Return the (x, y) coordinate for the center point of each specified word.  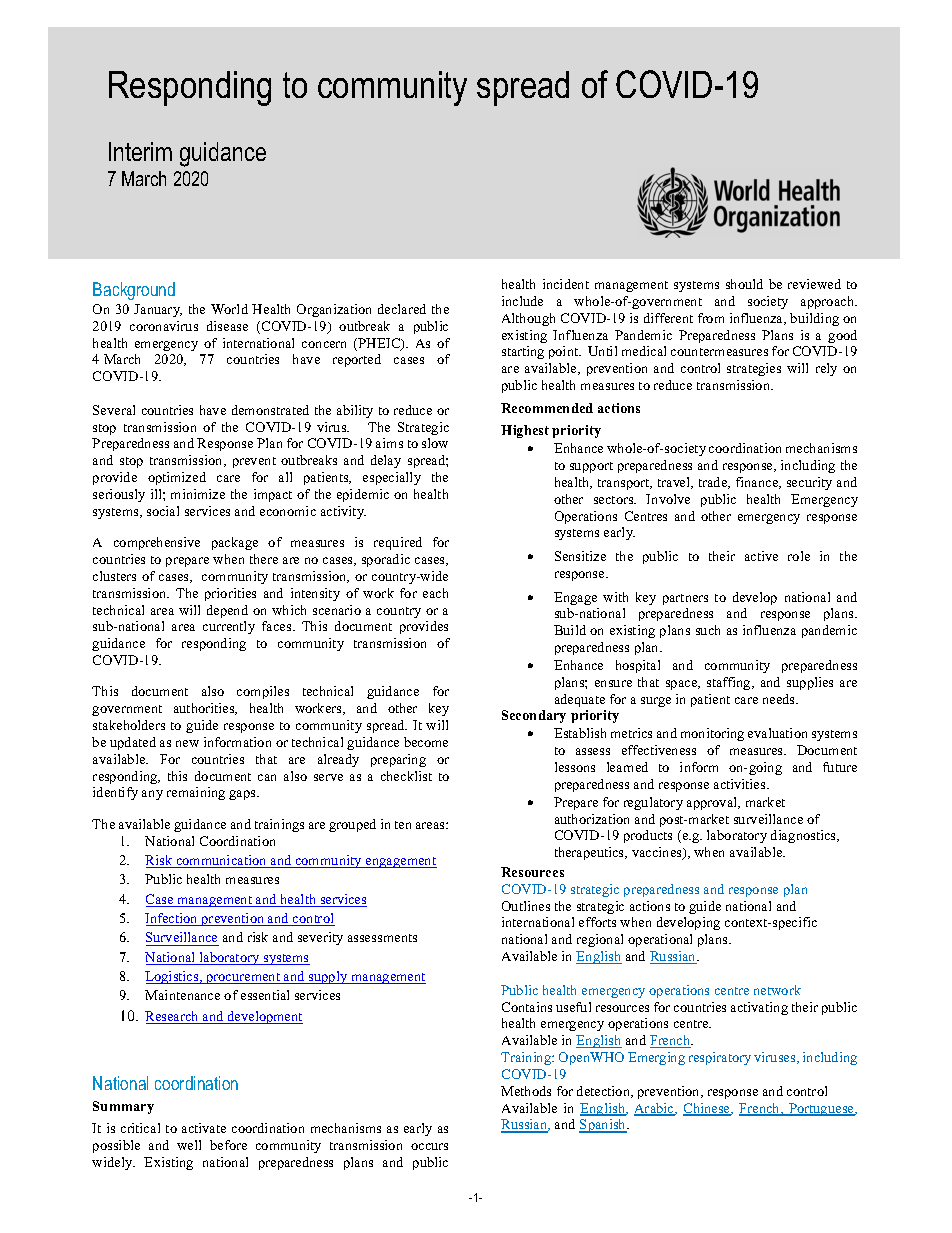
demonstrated (270, 410)
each (435, 593)
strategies (754, 369)
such (708, 630)
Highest (525, 431)
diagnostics (805, 836)
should (744, 284)
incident (566, 284)
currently (229, 627)
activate (204, 1128)
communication (221, 861)
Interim (140, 151)
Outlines (526, 906)
